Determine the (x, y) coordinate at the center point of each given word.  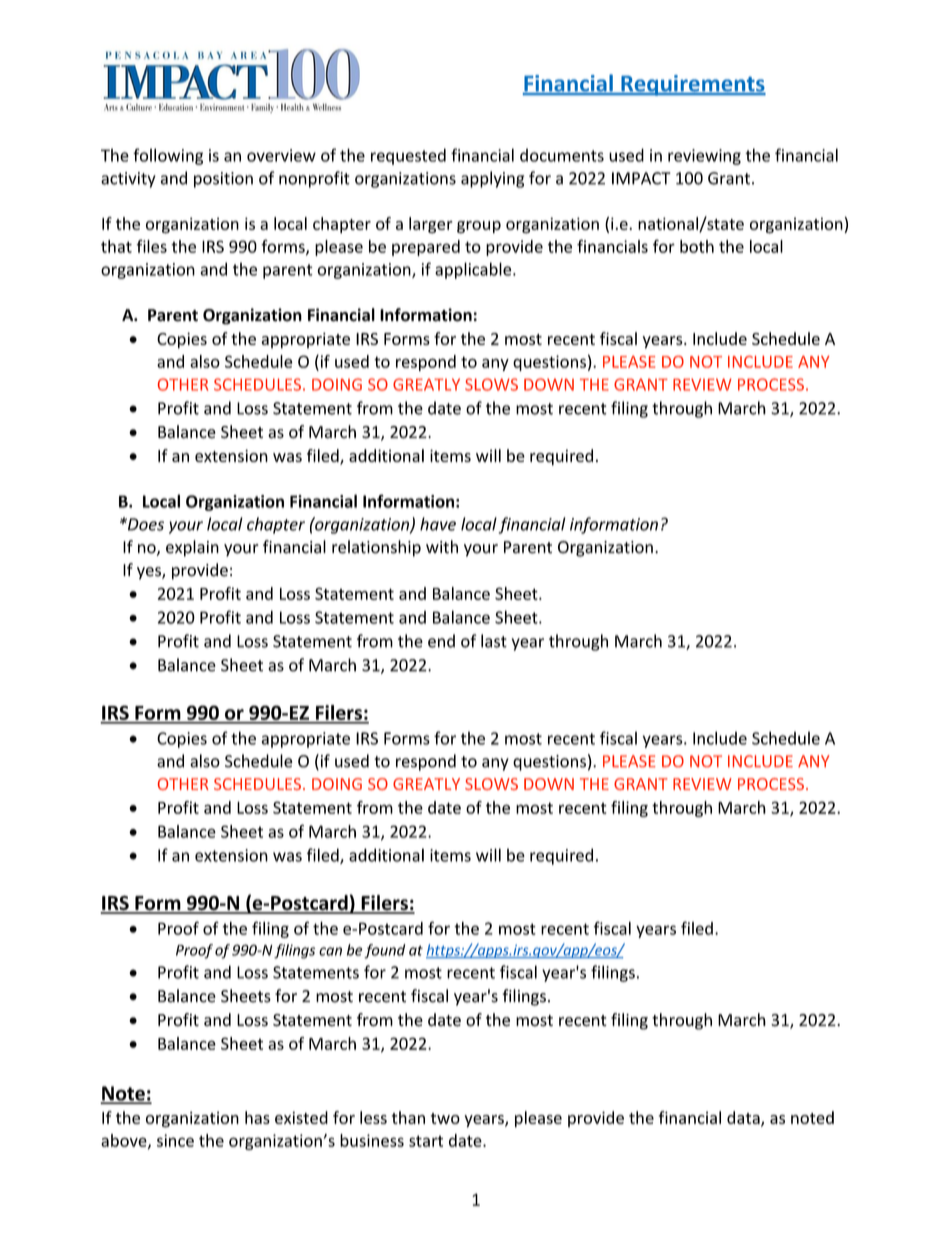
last (494, 641)
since (175, 1140)
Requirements (692, 85)
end (441, 641)
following (168, 156)
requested (408, 156)
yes (150, 573)
